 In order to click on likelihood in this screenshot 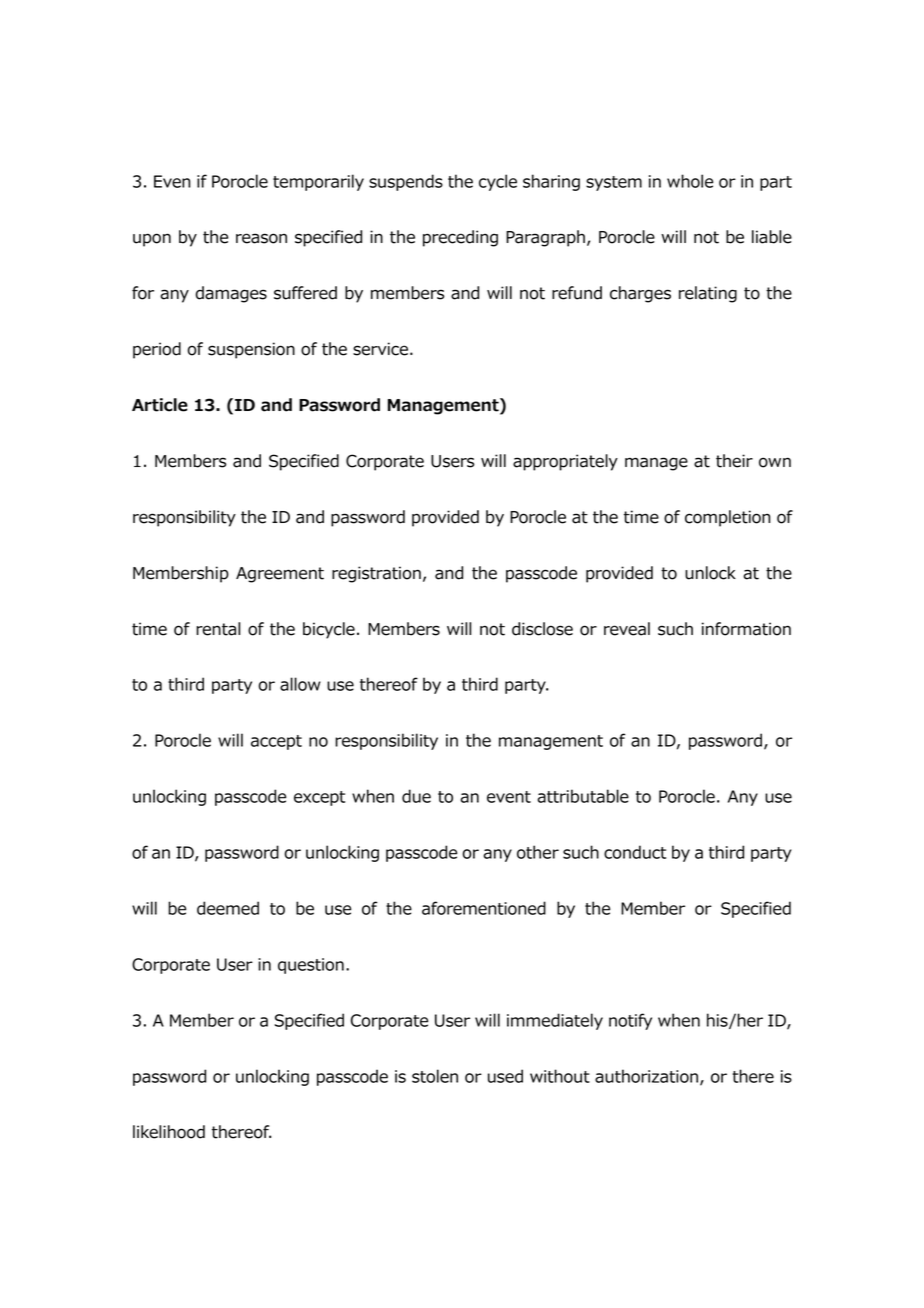, I will do `click(169, 1132)`.
